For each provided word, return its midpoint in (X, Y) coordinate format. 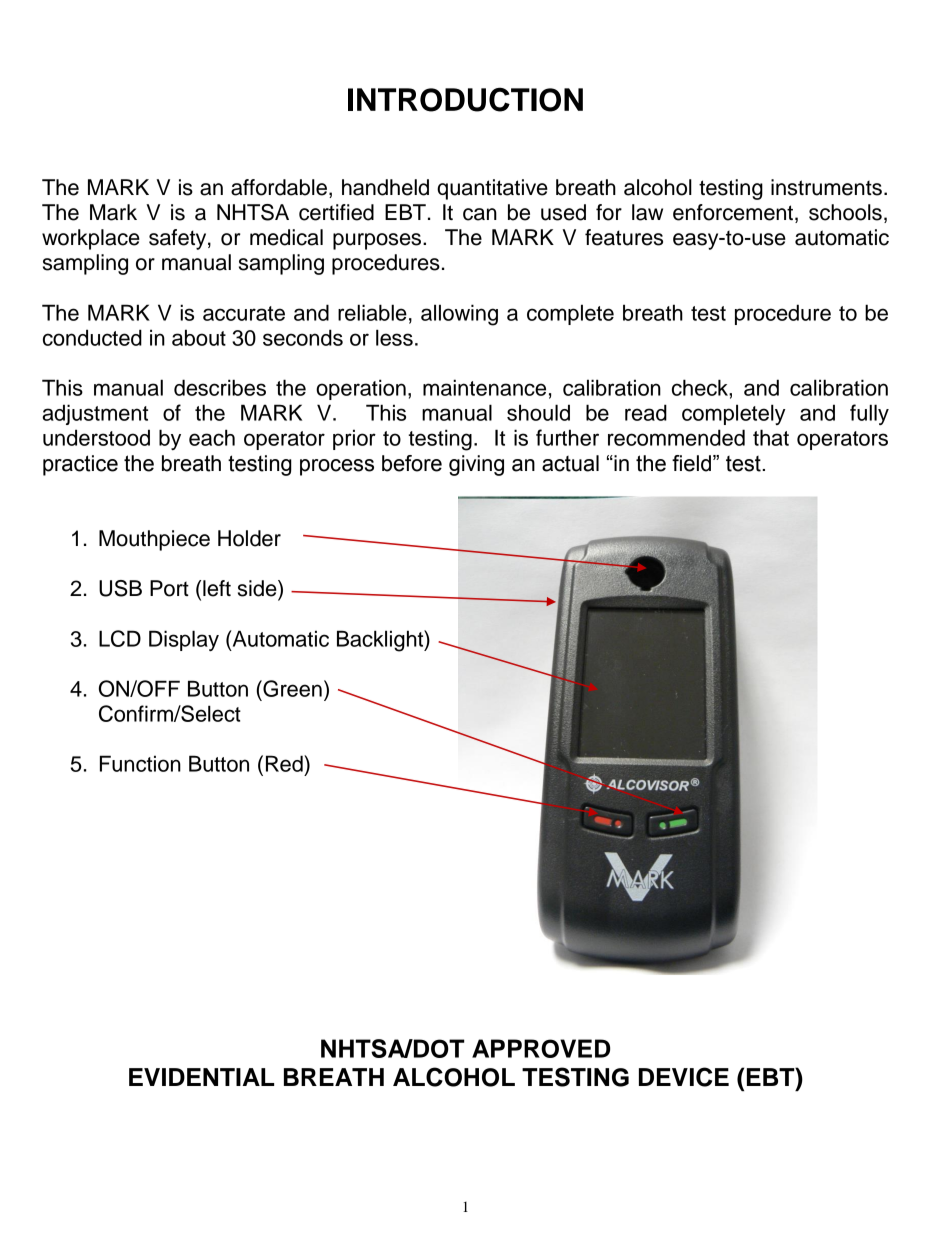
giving (476, 465)
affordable (280, 188)
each (212, 437)
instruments (826, 187)
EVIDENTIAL (201, 1077)
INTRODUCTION (465, 99)
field (691, 463)
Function (140, 763)
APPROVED (541, 1048)
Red (285, 763)
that (771, 437)
